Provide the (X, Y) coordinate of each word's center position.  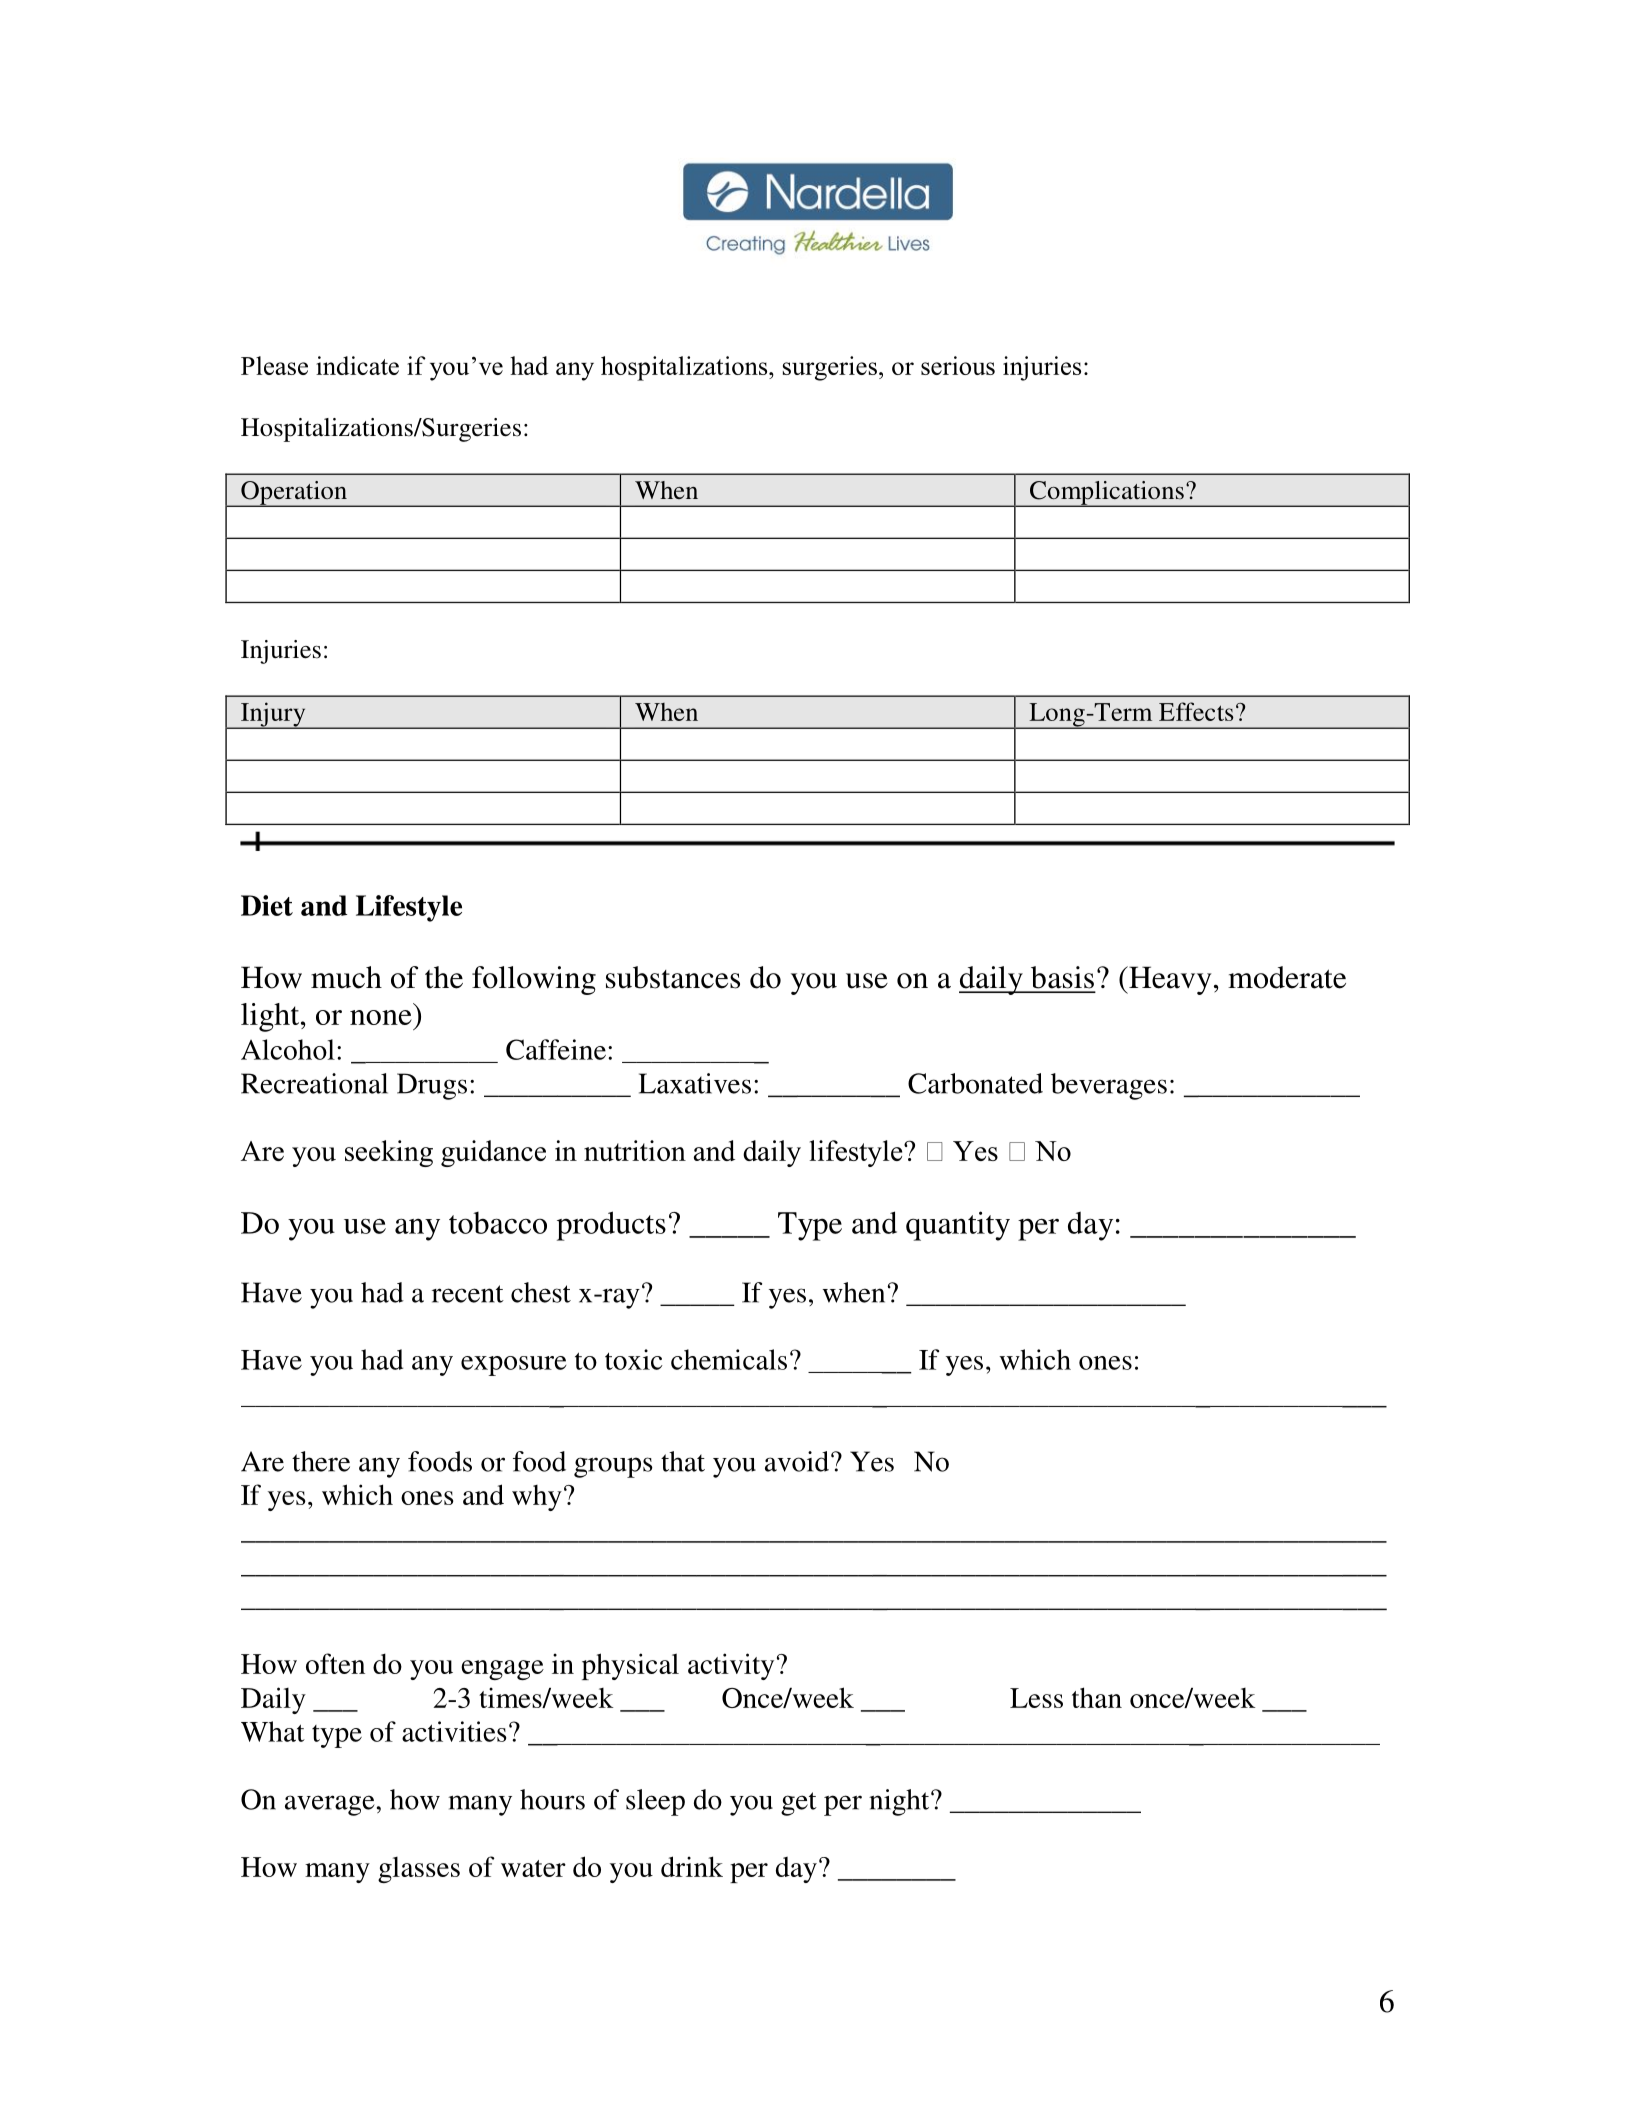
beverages (1109, 1086)
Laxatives (695, 1083)
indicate (357, 365)
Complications (1107, 494)
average (330, 1805)
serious (958, 365)
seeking (389, 1153)
